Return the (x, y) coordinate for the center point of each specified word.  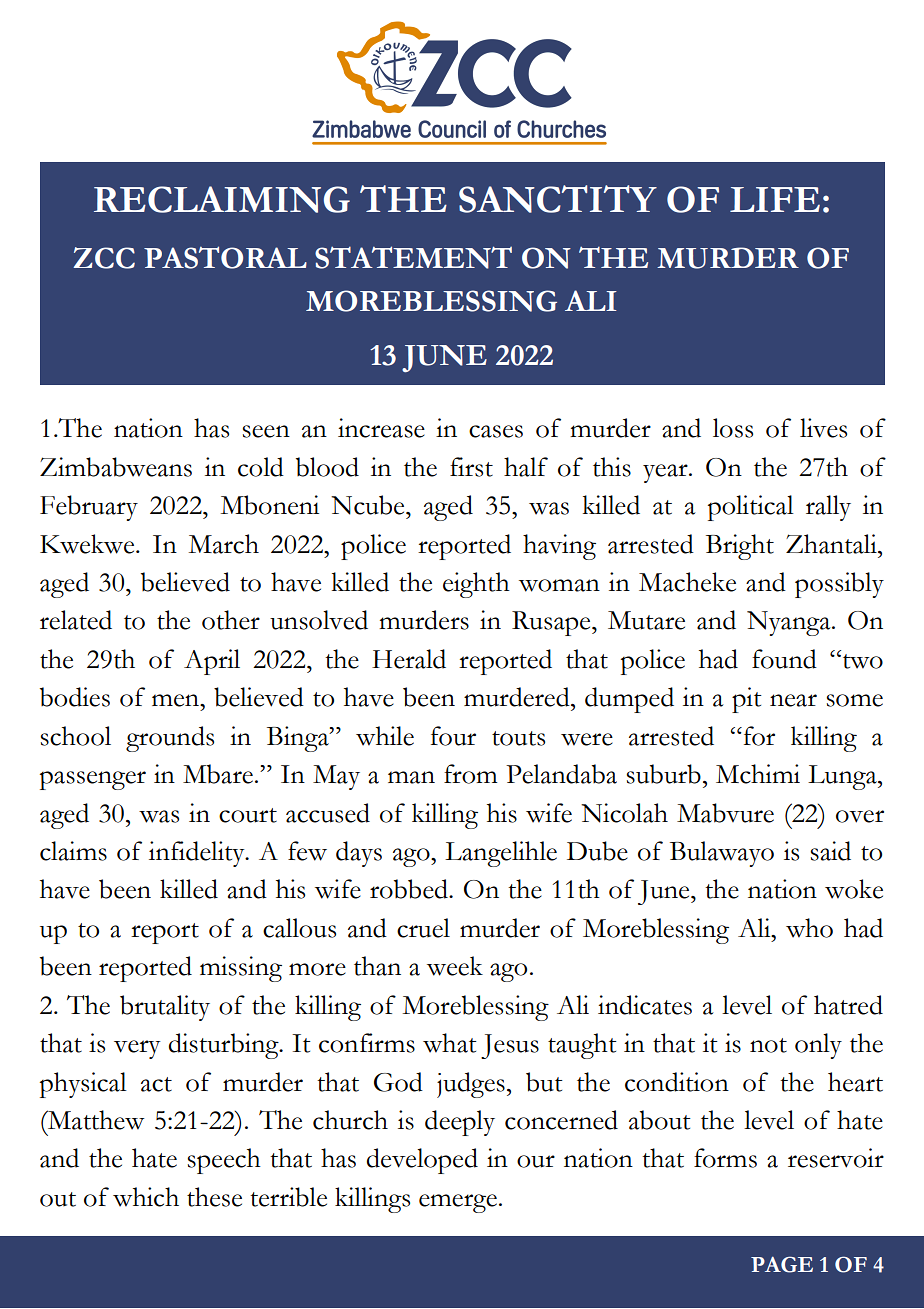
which (146, 1197)
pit (747, 700)
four (453, 736)
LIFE (775, 199)
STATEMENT (413, 257)
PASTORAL (225, 257)
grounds (170, 739)
